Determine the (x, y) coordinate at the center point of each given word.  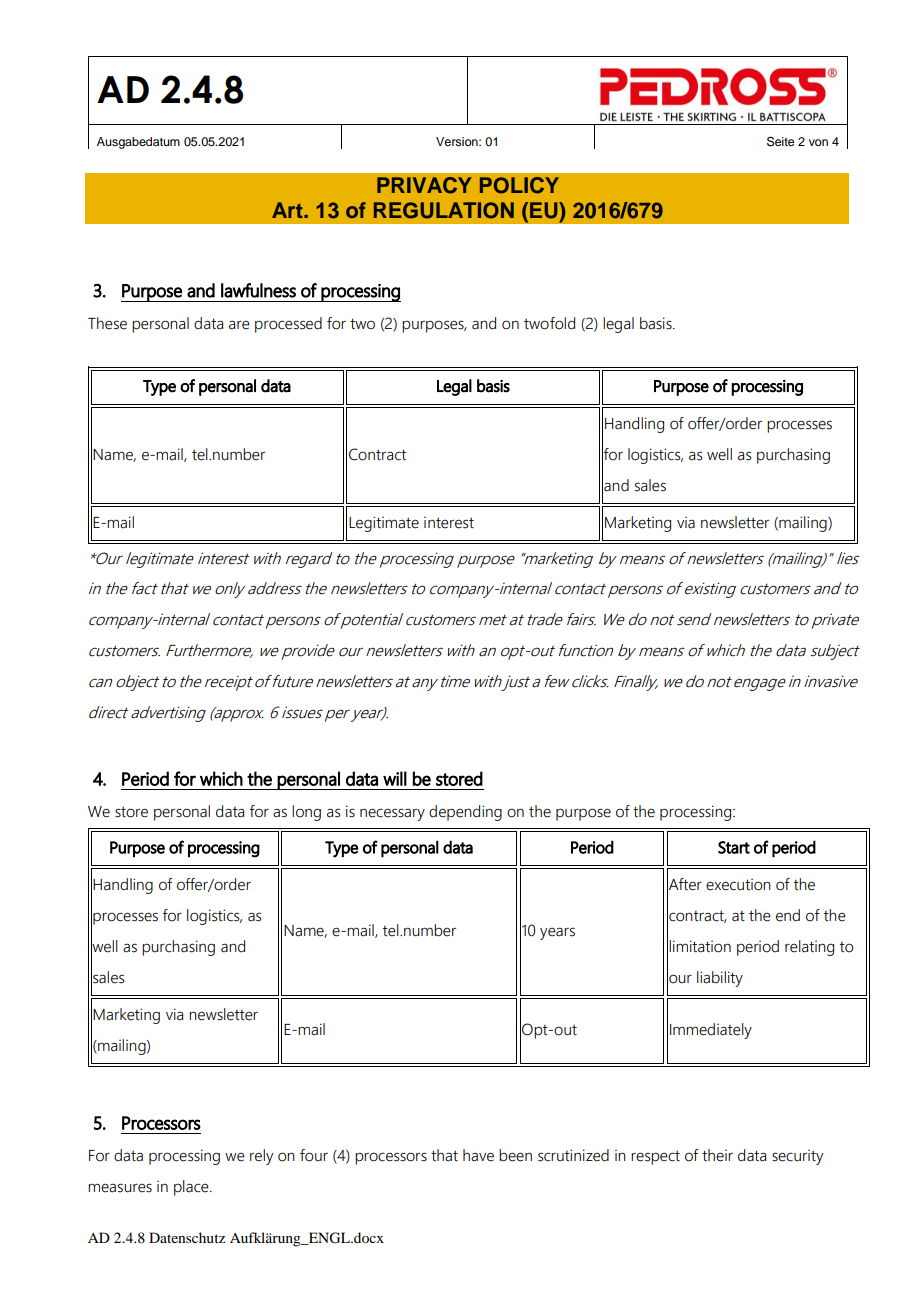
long (306, 813)
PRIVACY (424, 185)
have (478, 1155)
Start (734, 847)
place (192, 1188)
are (239, 325)
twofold (549, 323)
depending (465, 813)
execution (738, 885)
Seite (780, 141)
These (107, 323)
